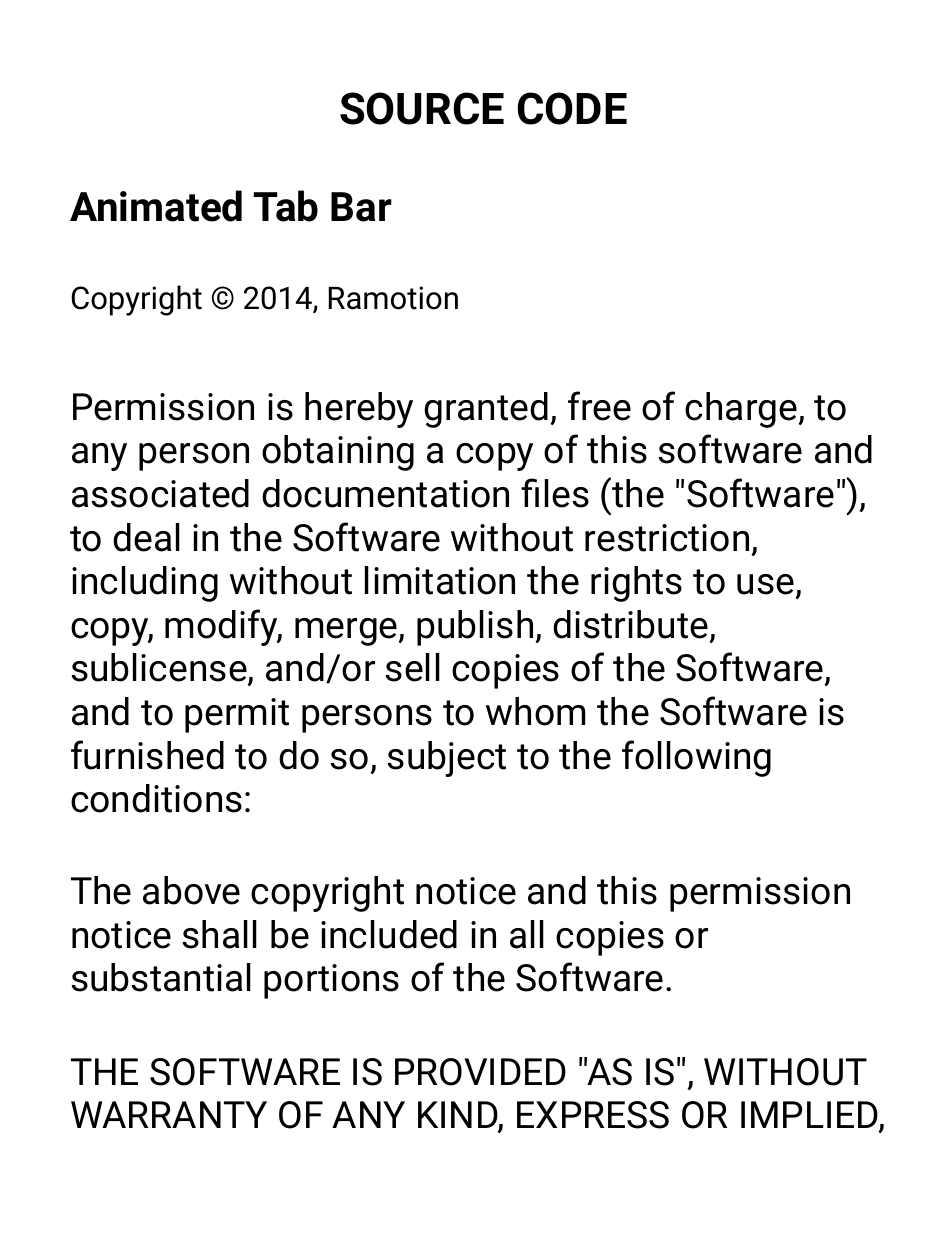  Describe the element at coordinates (389, 934) in the document. I see `included` at that location.
